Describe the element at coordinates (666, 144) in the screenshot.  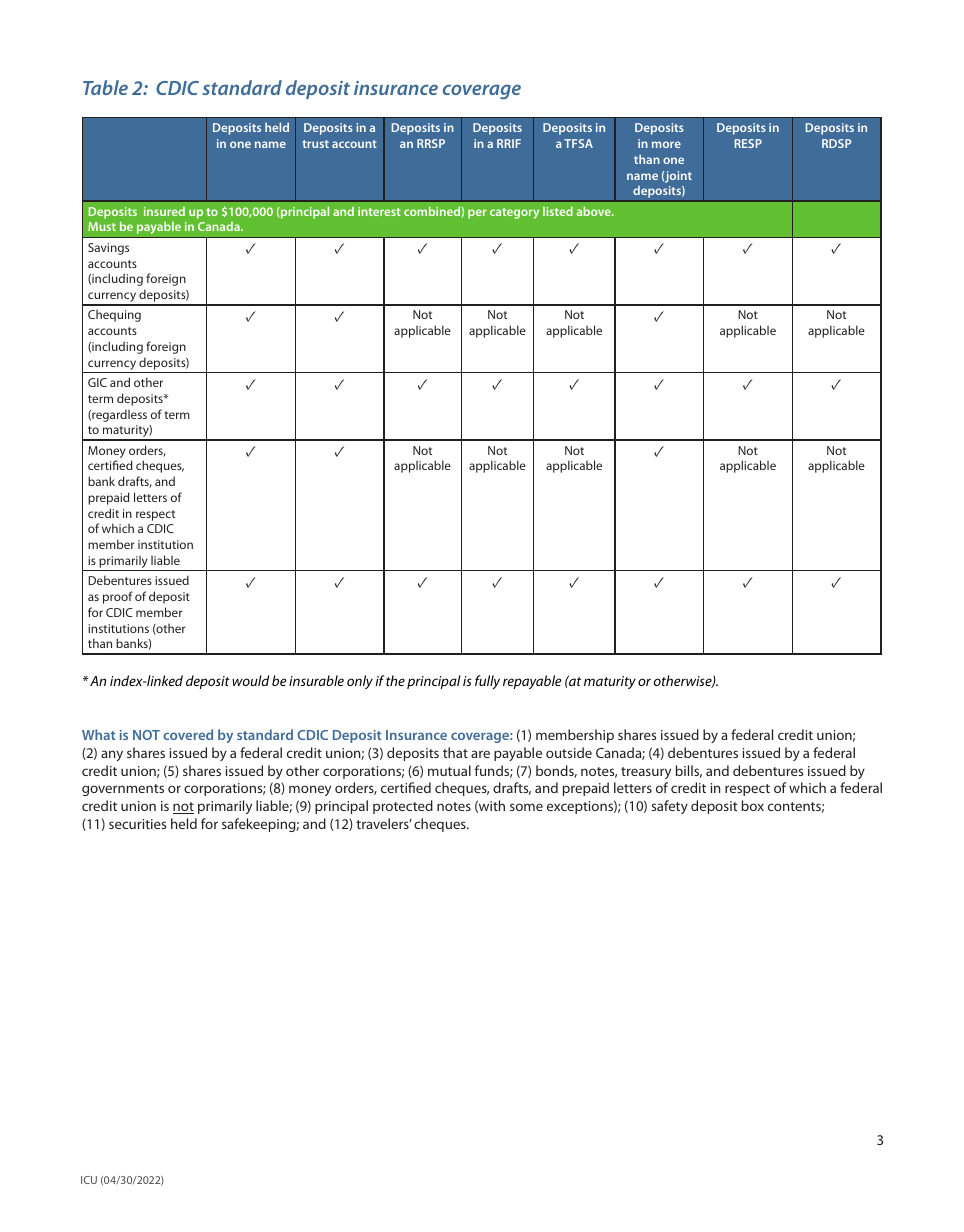
I see `more` at that location.
